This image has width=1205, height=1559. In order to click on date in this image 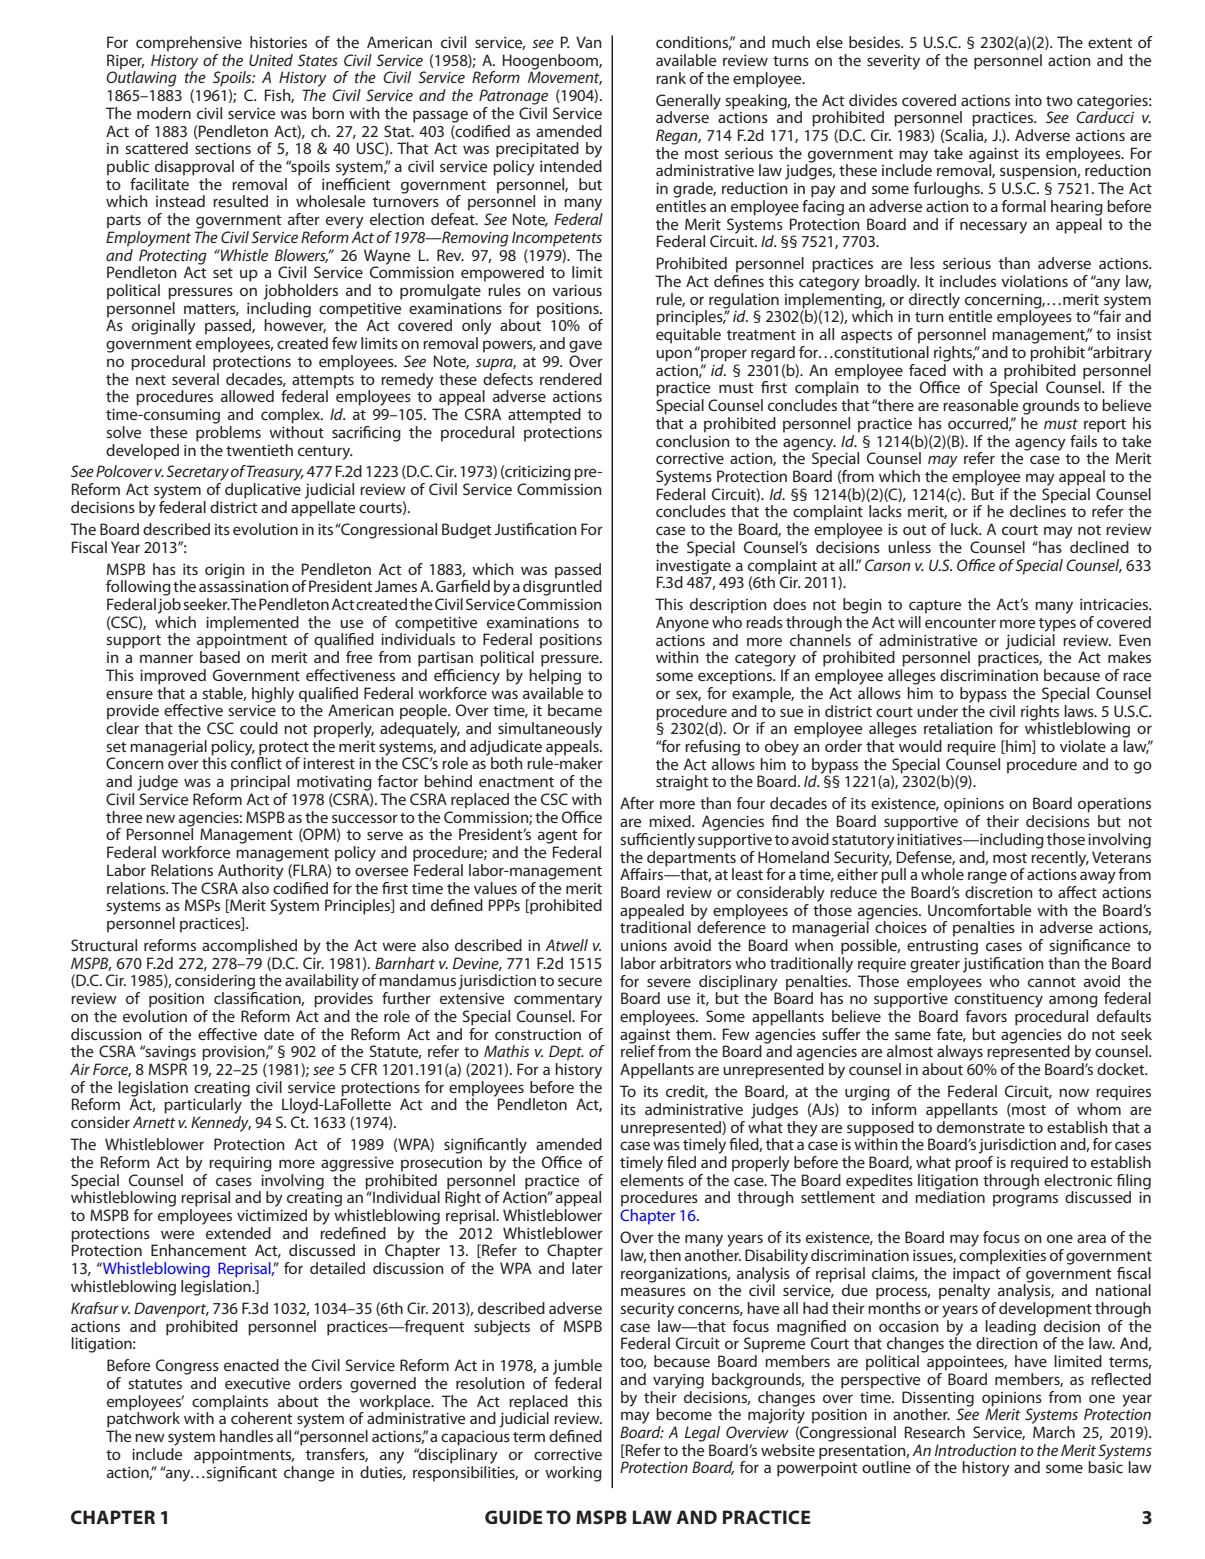, I will do `click(279, 1034)`.
